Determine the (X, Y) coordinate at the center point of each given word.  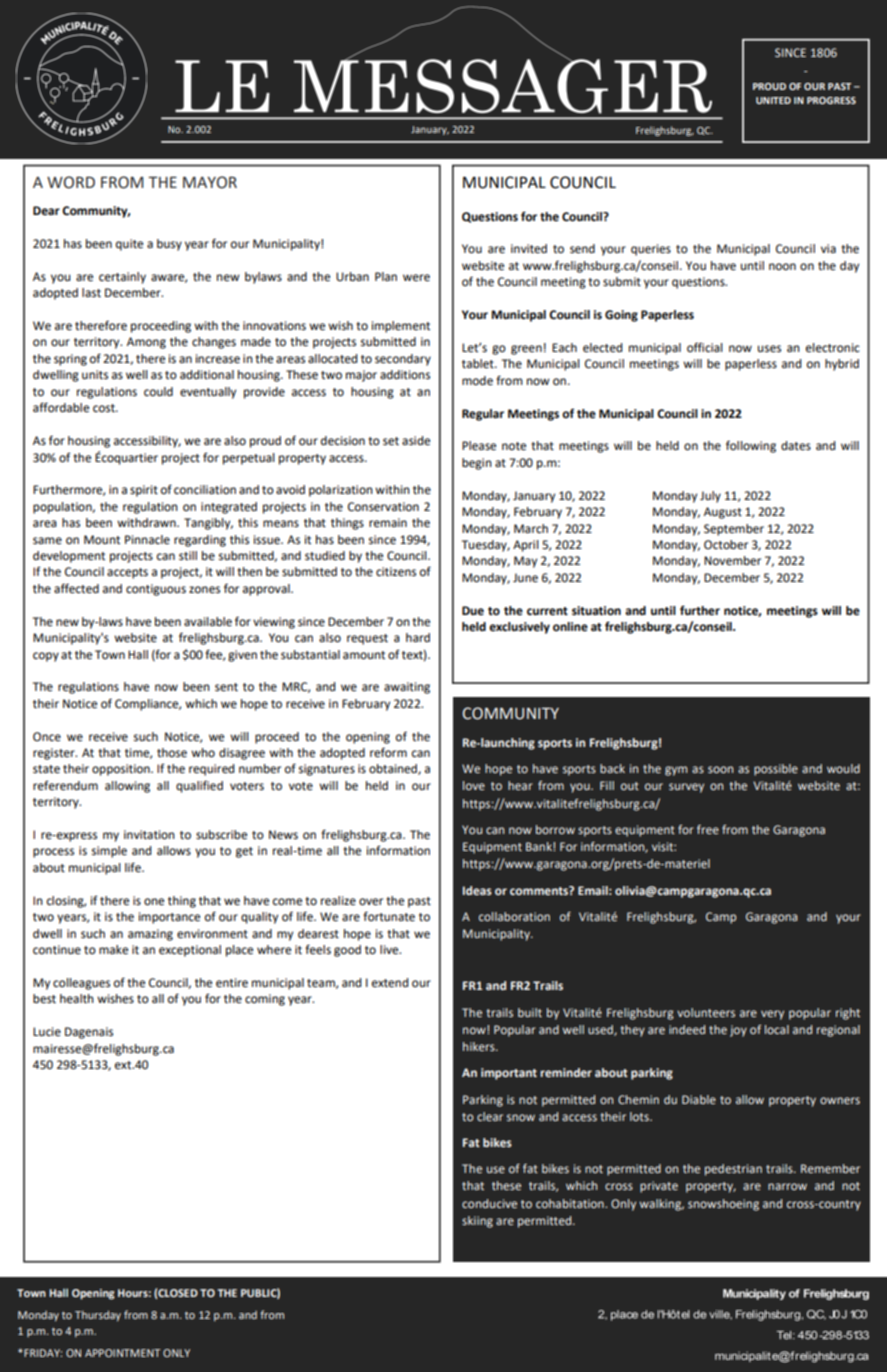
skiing (477, 1222)
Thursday (98, 1316)
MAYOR (210, 182)
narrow (787, 1186)
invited (529, 249)
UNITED (773, 100)
